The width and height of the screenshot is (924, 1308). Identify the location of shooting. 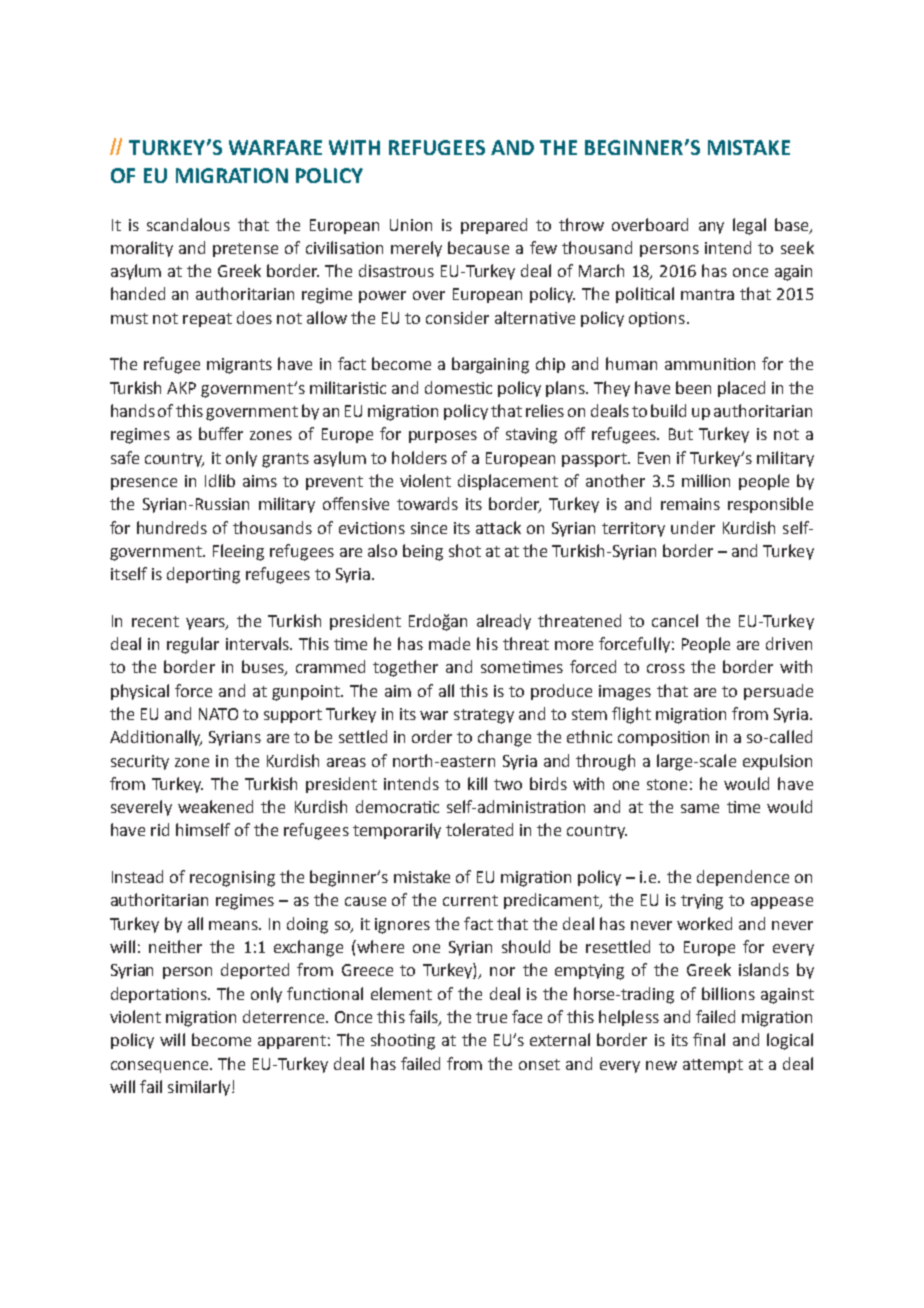
(403, 1041).
